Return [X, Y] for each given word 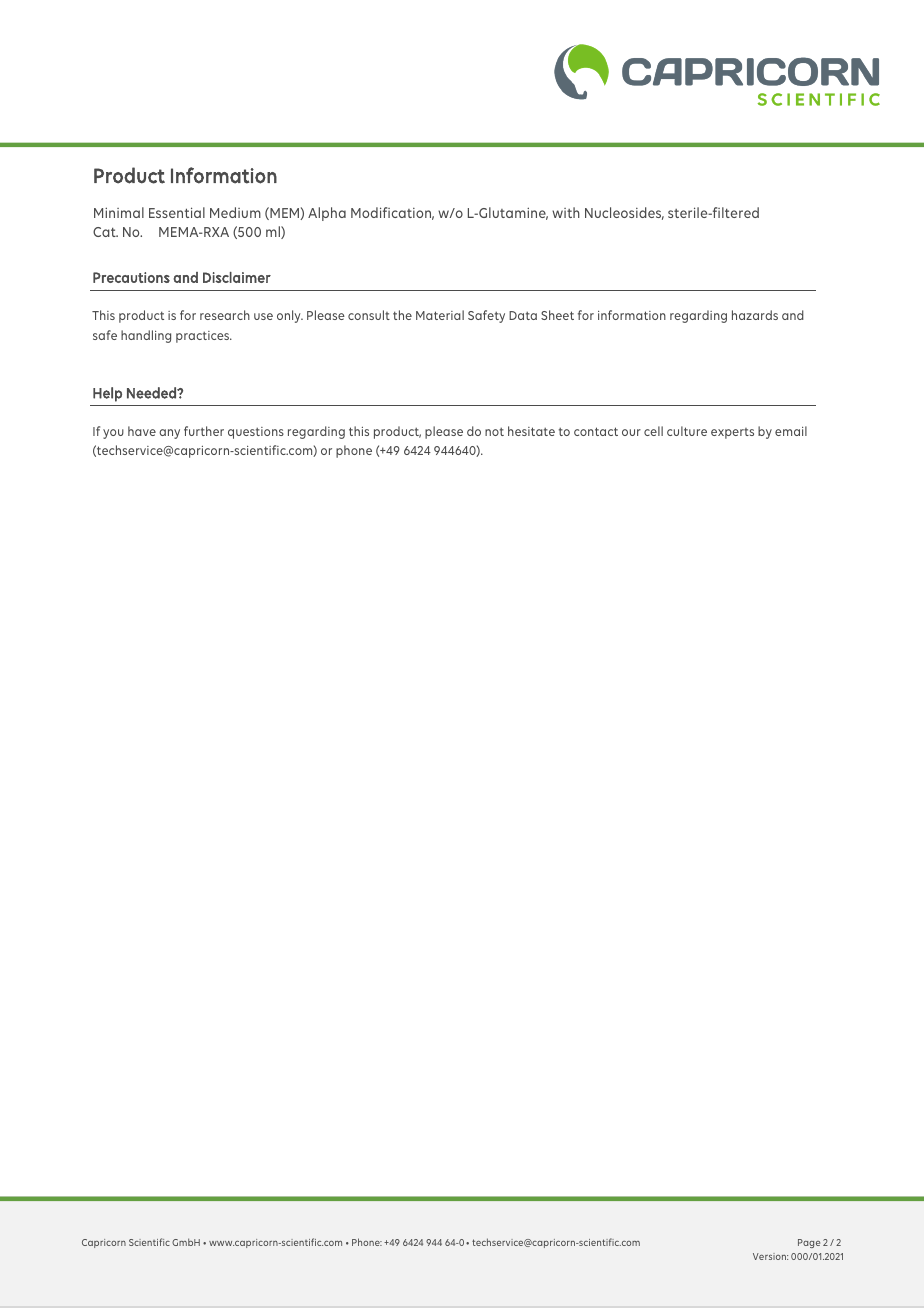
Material [440, 315]
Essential [177, 212]
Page [809, 1243]
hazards [755, 315]
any [169, 434]
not [494, 431]
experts [732, 433]
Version [770, 1256]
